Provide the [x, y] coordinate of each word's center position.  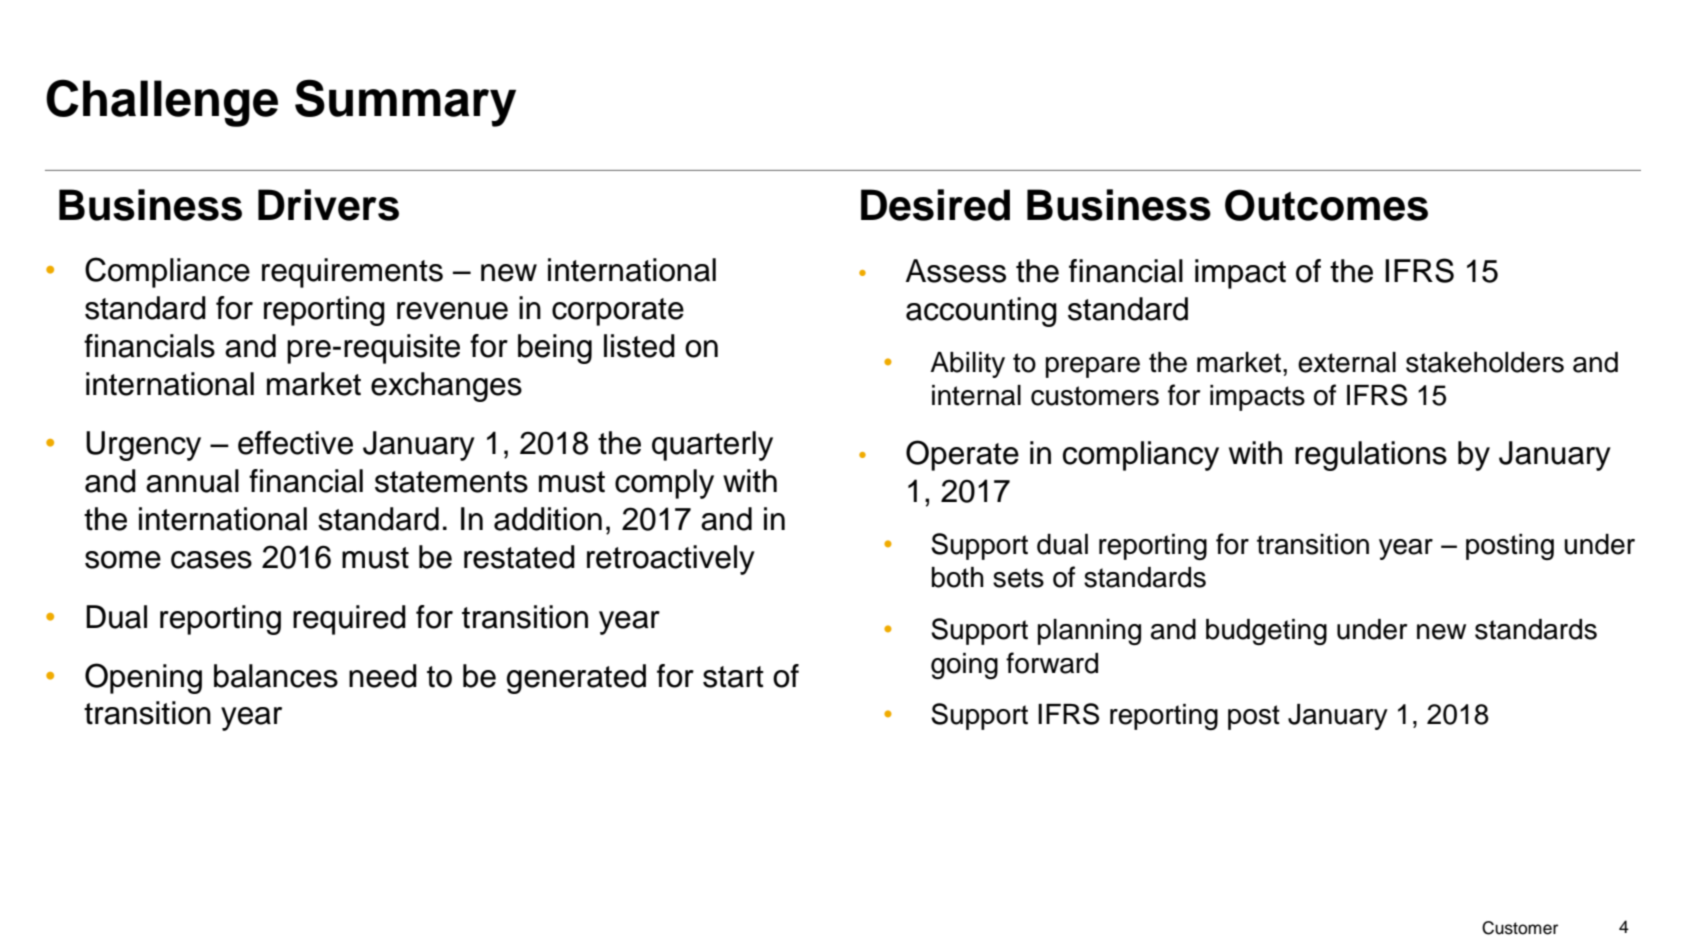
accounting [981, 312]
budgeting [1266, 632]
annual [192, 481]
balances [276, 676]
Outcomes [1326, 205]
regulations [1371, 456]
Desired [935, 205]
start [733, 677]
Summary [405, 103]
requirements [352, 273]
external [1347, 362]
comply [664, 484]
